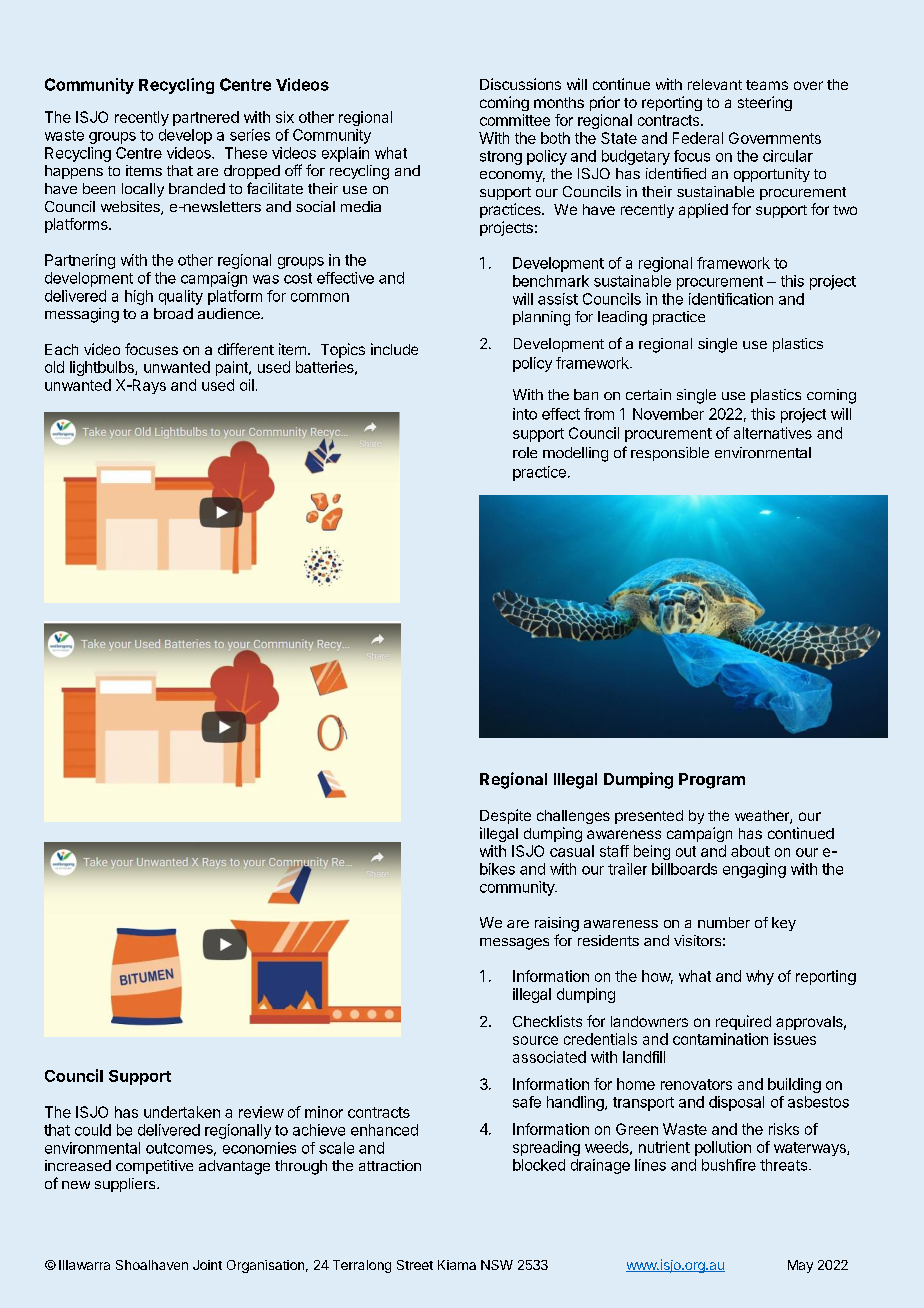 The width and height of the screenshot is (924, 1308). Describe the element at coordinates (505, 816) in the screenshot. I see `Despite` at that location.
